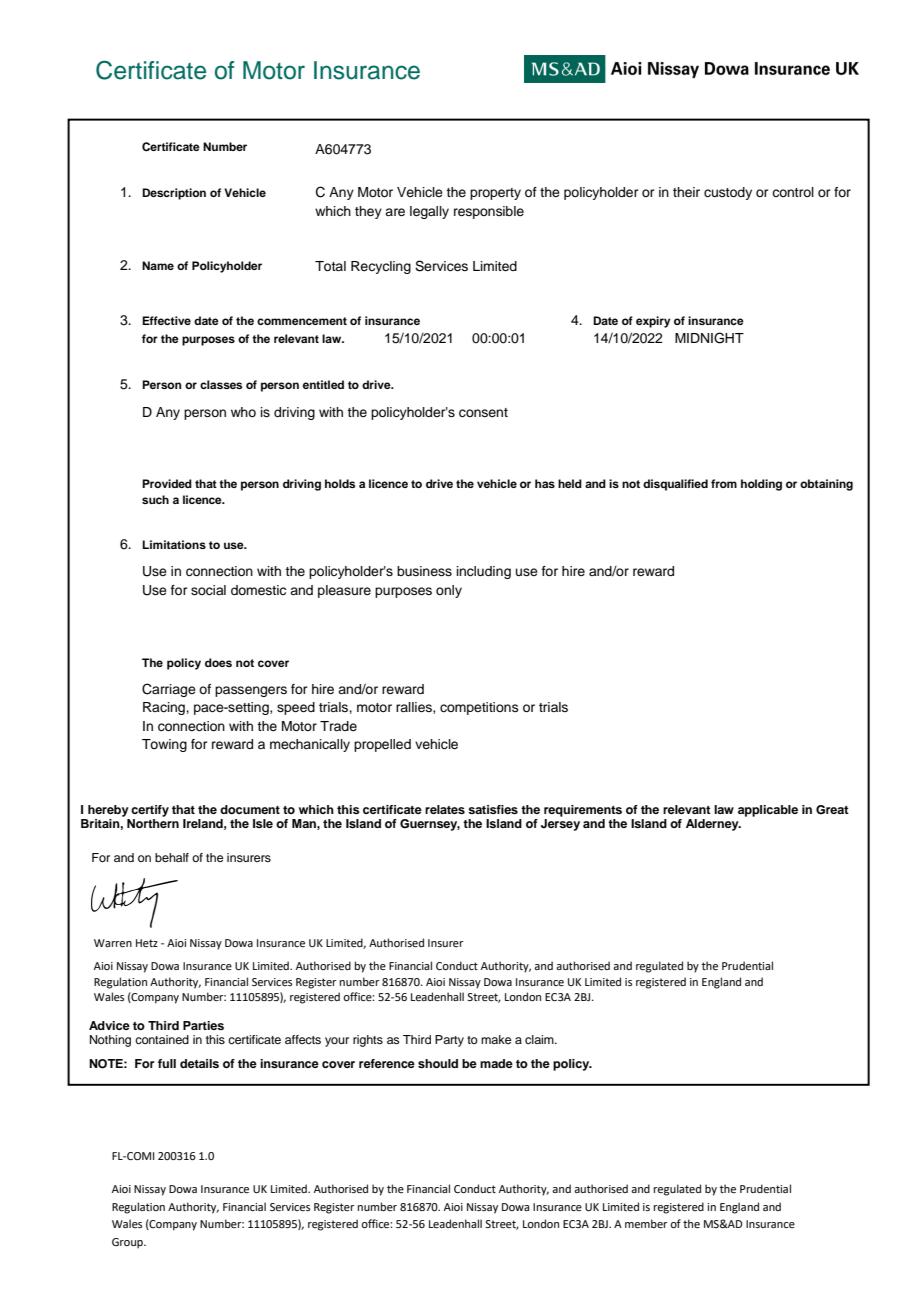  I want to click on custody, so click(728, 193).
